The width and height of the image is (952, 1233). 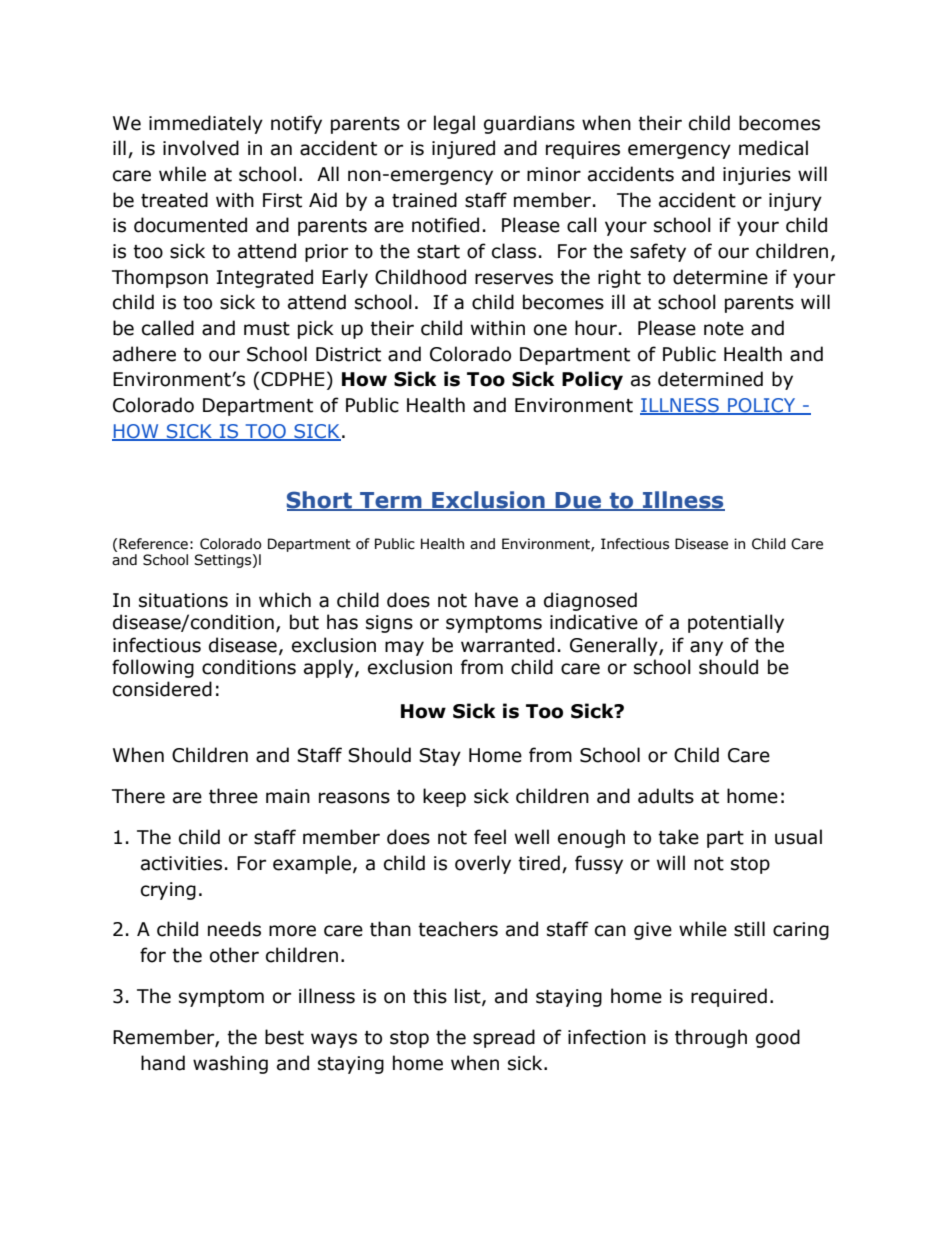 I want to click on involved, so click(x=201, y=148).
